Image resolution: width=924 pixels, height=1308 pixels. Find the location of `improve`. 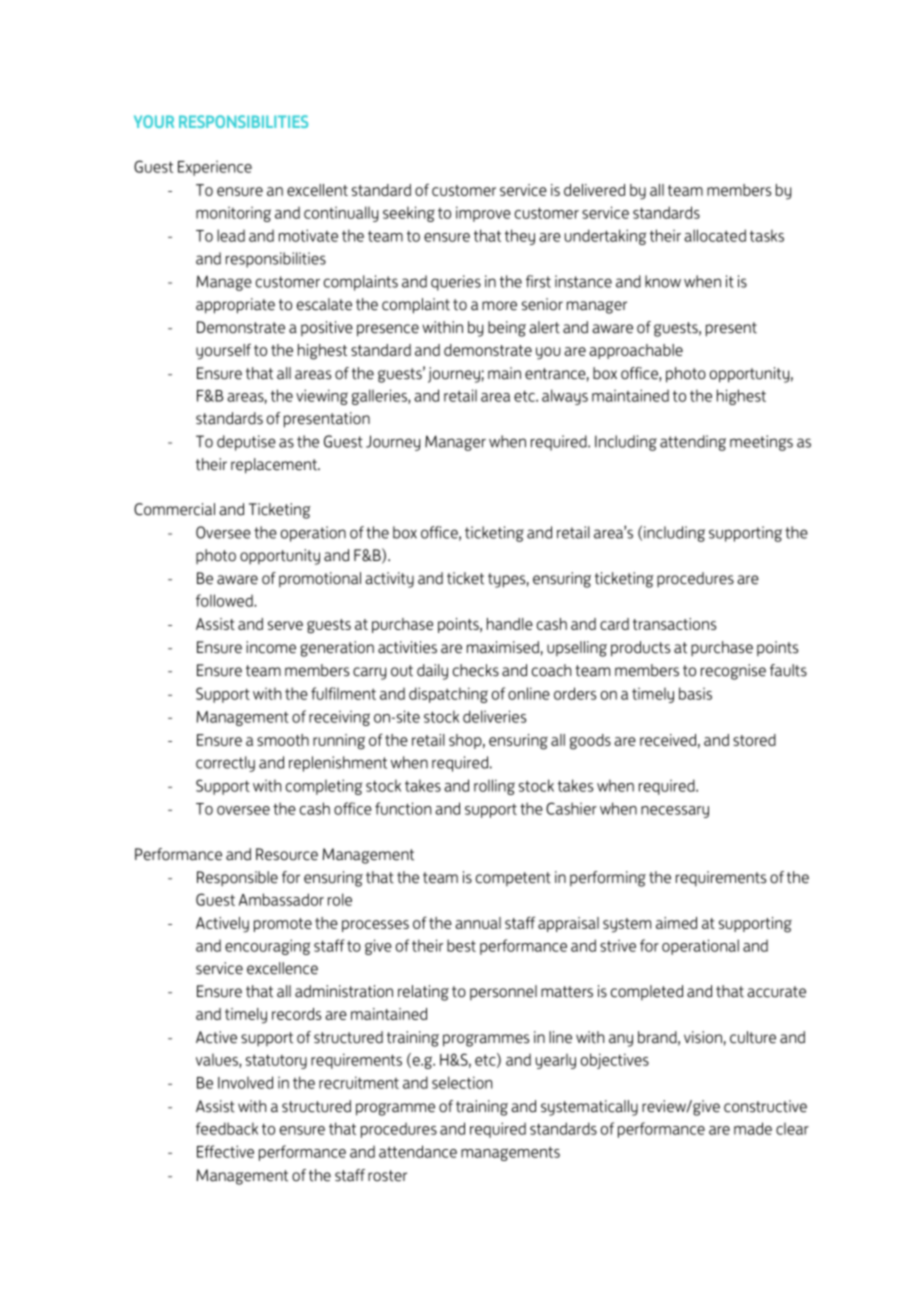

improve is located at coordinates (483, 214).
